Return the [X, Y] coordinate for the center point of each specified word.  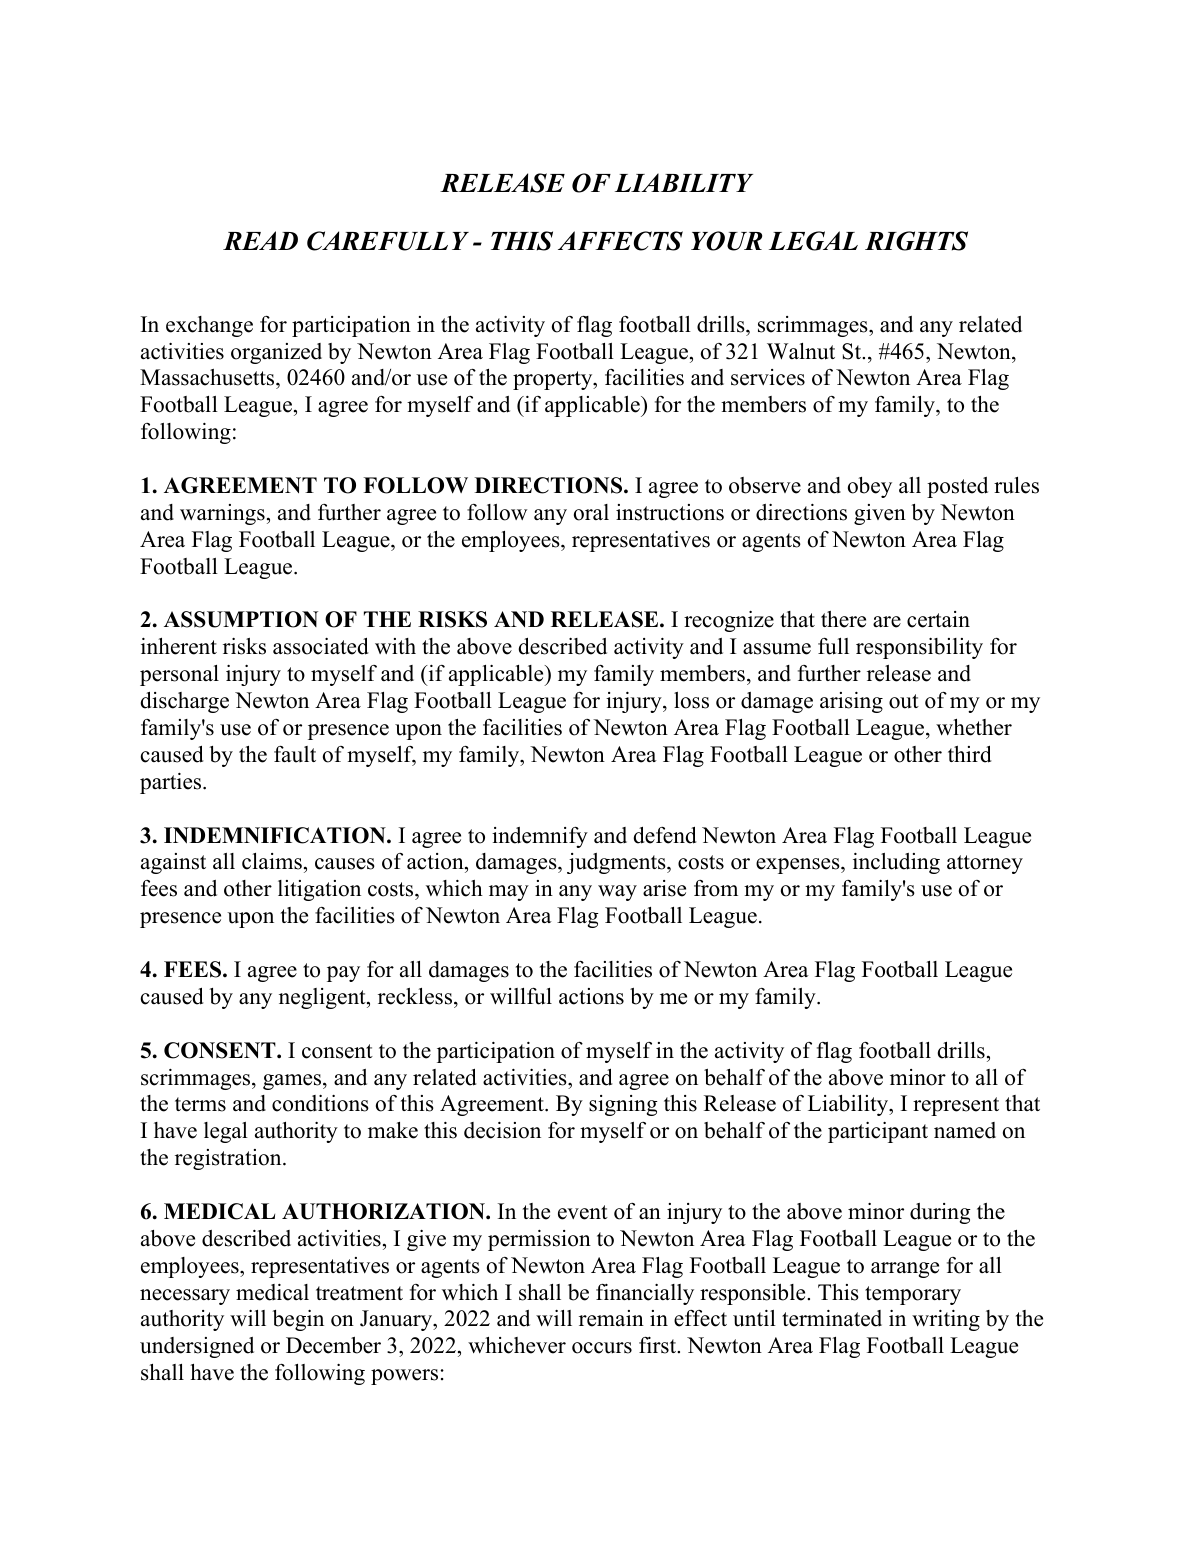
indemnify [540, 837]
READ [260, 240]
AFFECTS [620, 241]
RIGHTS [916, 241]
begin [298, 1320]
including [896, 863]
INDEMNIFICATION [276, 835]
